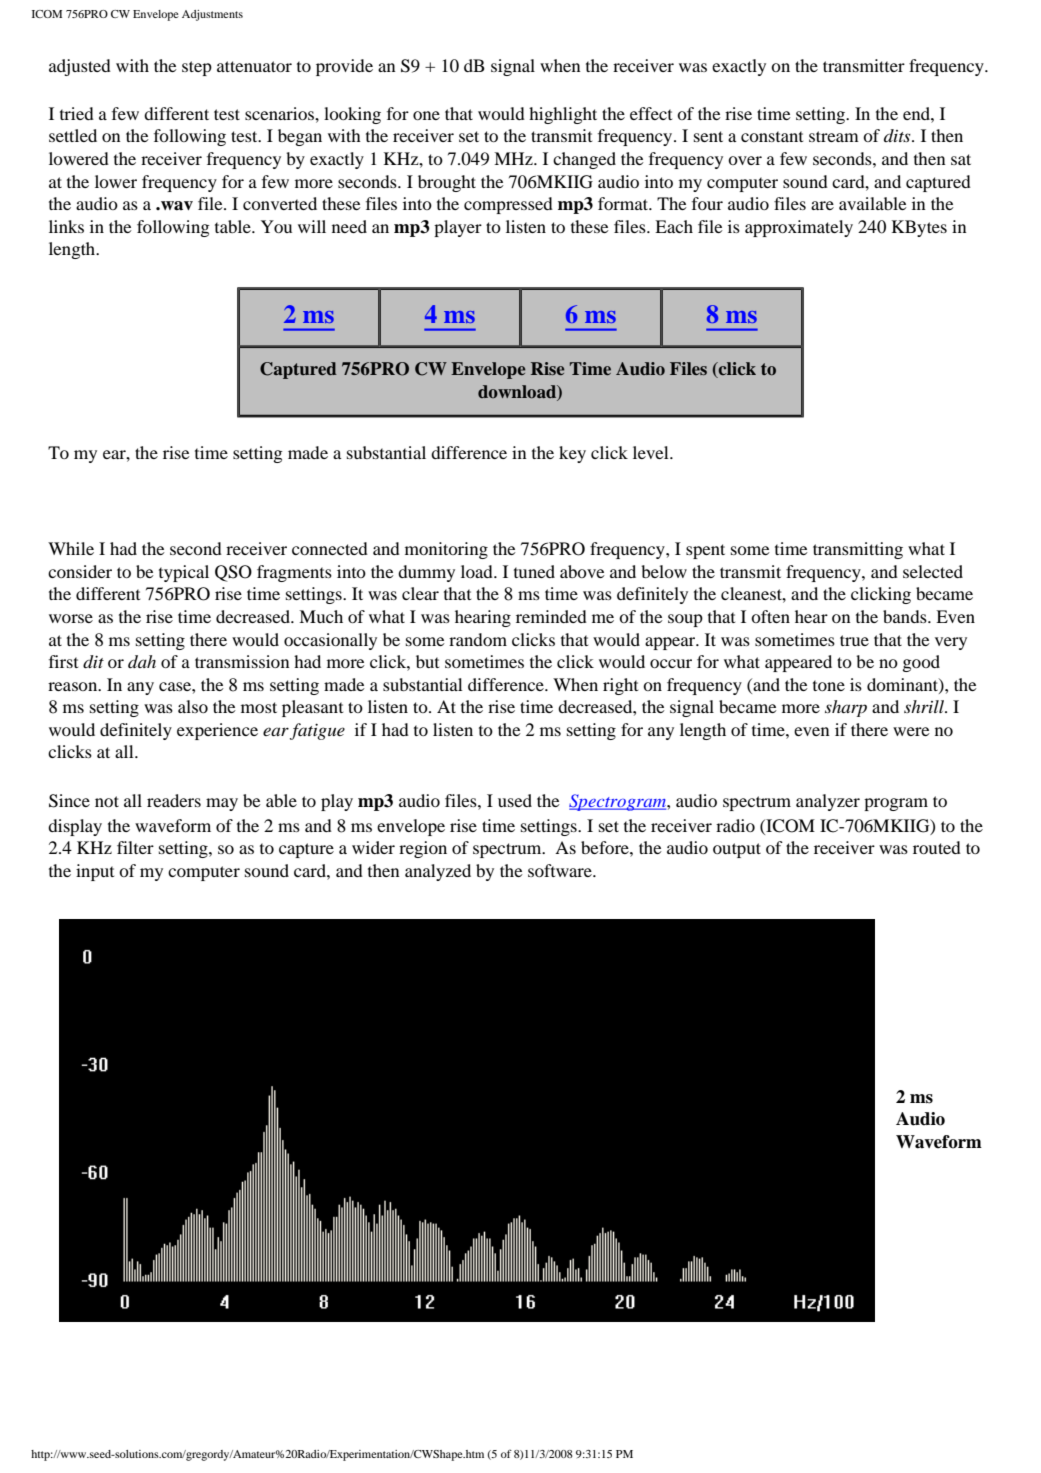 The image size is (1041, 1473). Describe the element at coordinates (135, 847) in the screenshot. I see `filter` at that location.
